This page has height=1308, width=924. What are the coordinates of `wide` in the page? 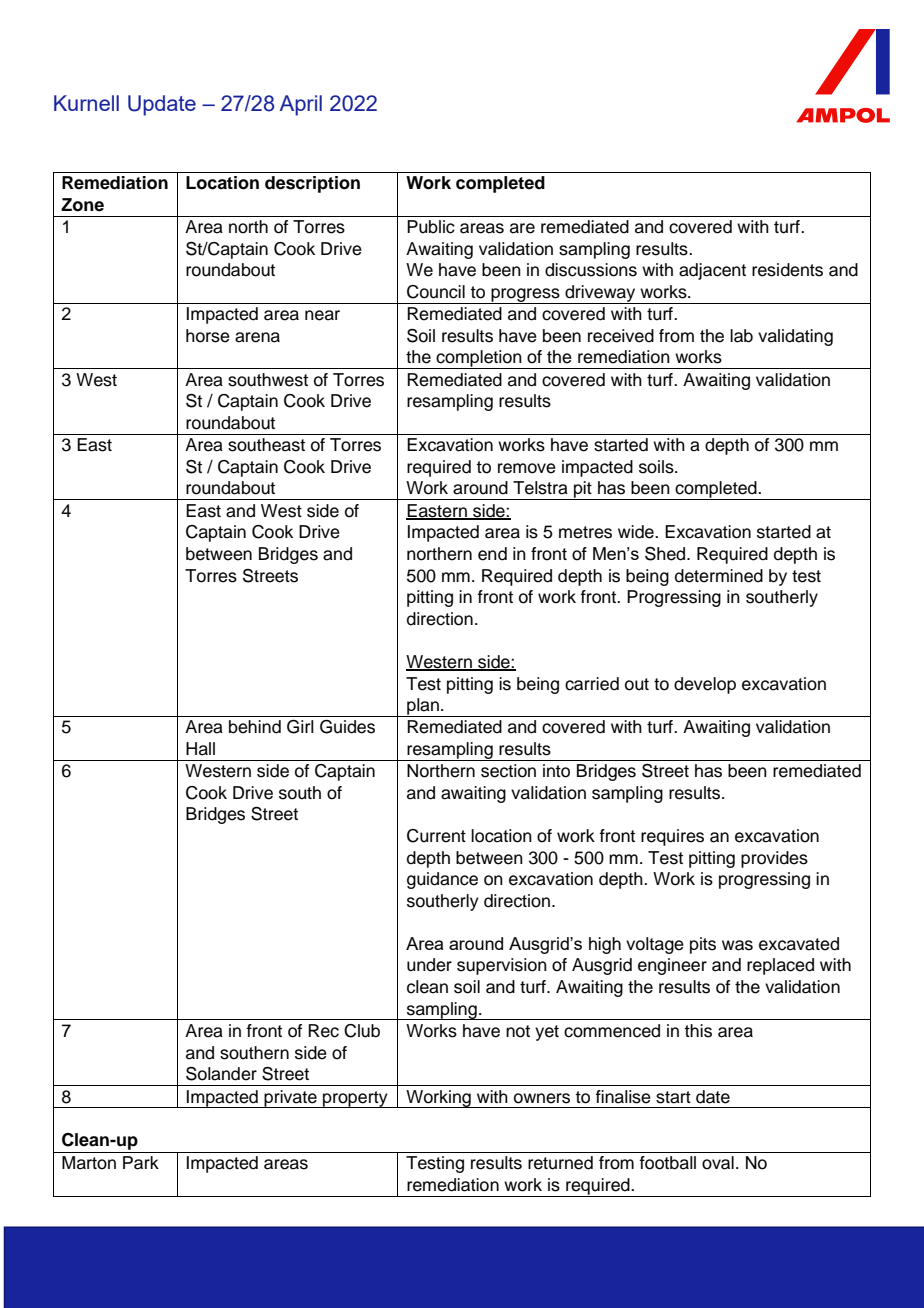 It's located at (637, 532).
